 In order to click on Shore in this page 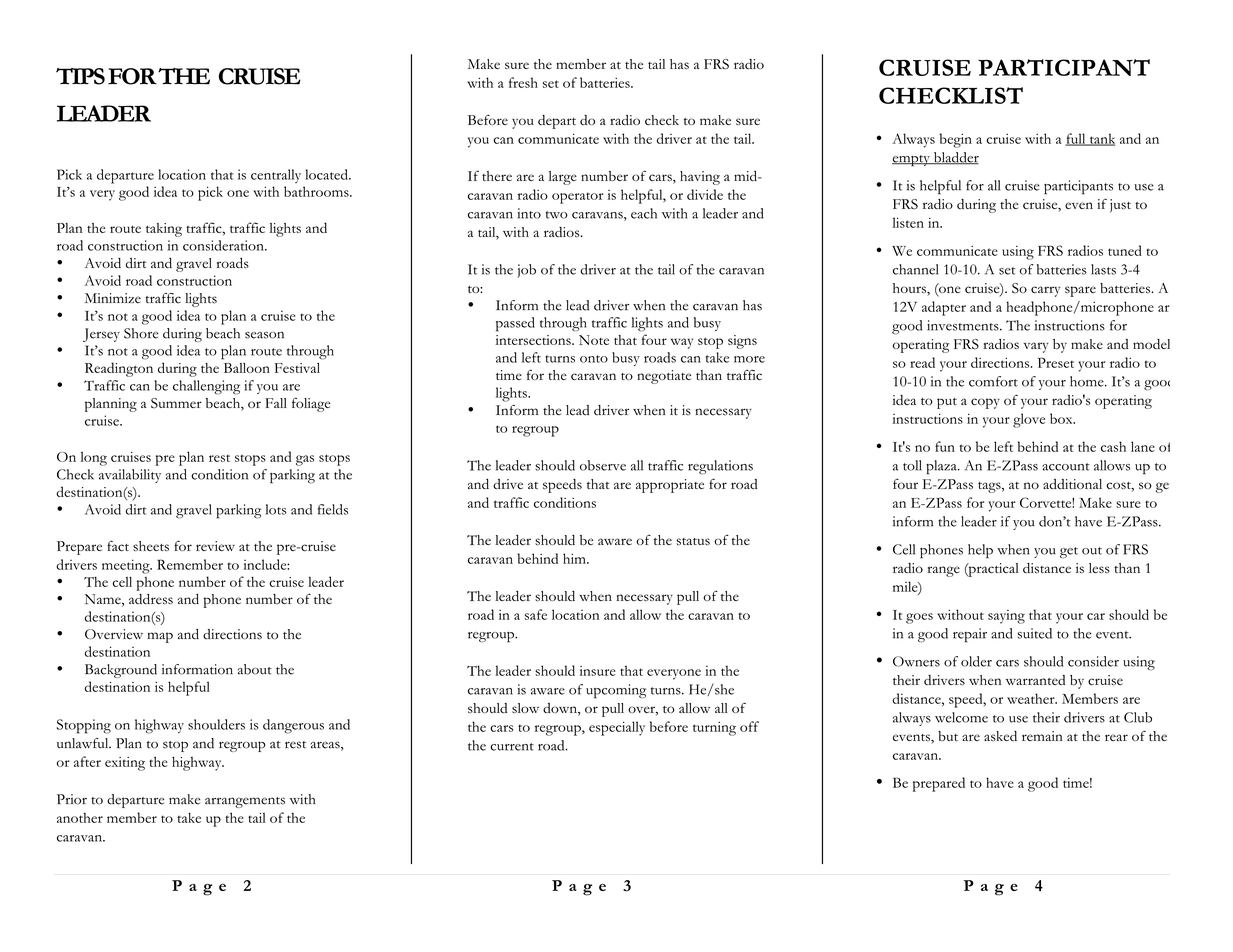, I will do `click(141, 333)`.
